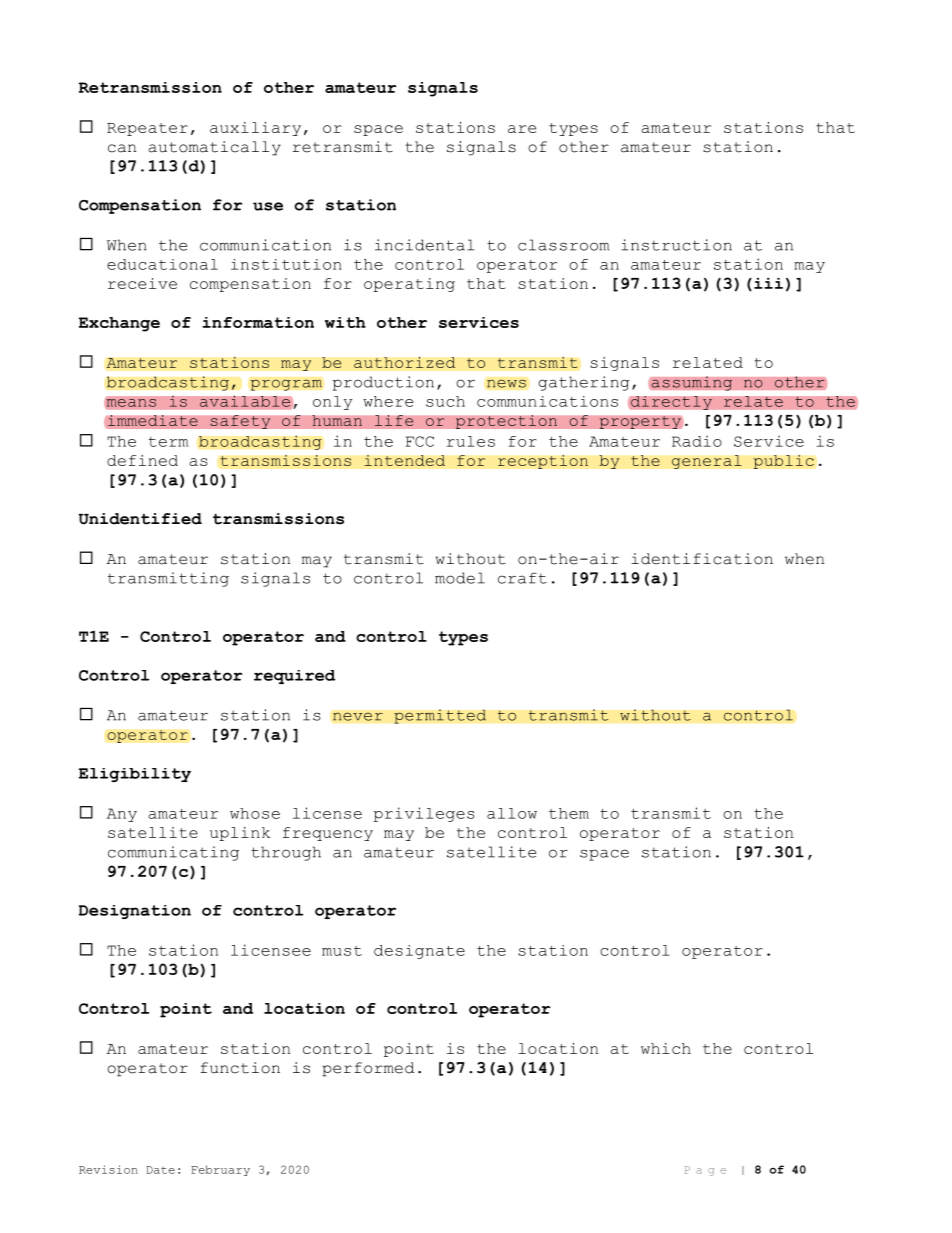 Image resolution: width=952 pixels, height=1233 pixels. What do you see at coordinates (135, 775) in the screenshot?
I see `Eligibility` at bounding box center [135, 775].
